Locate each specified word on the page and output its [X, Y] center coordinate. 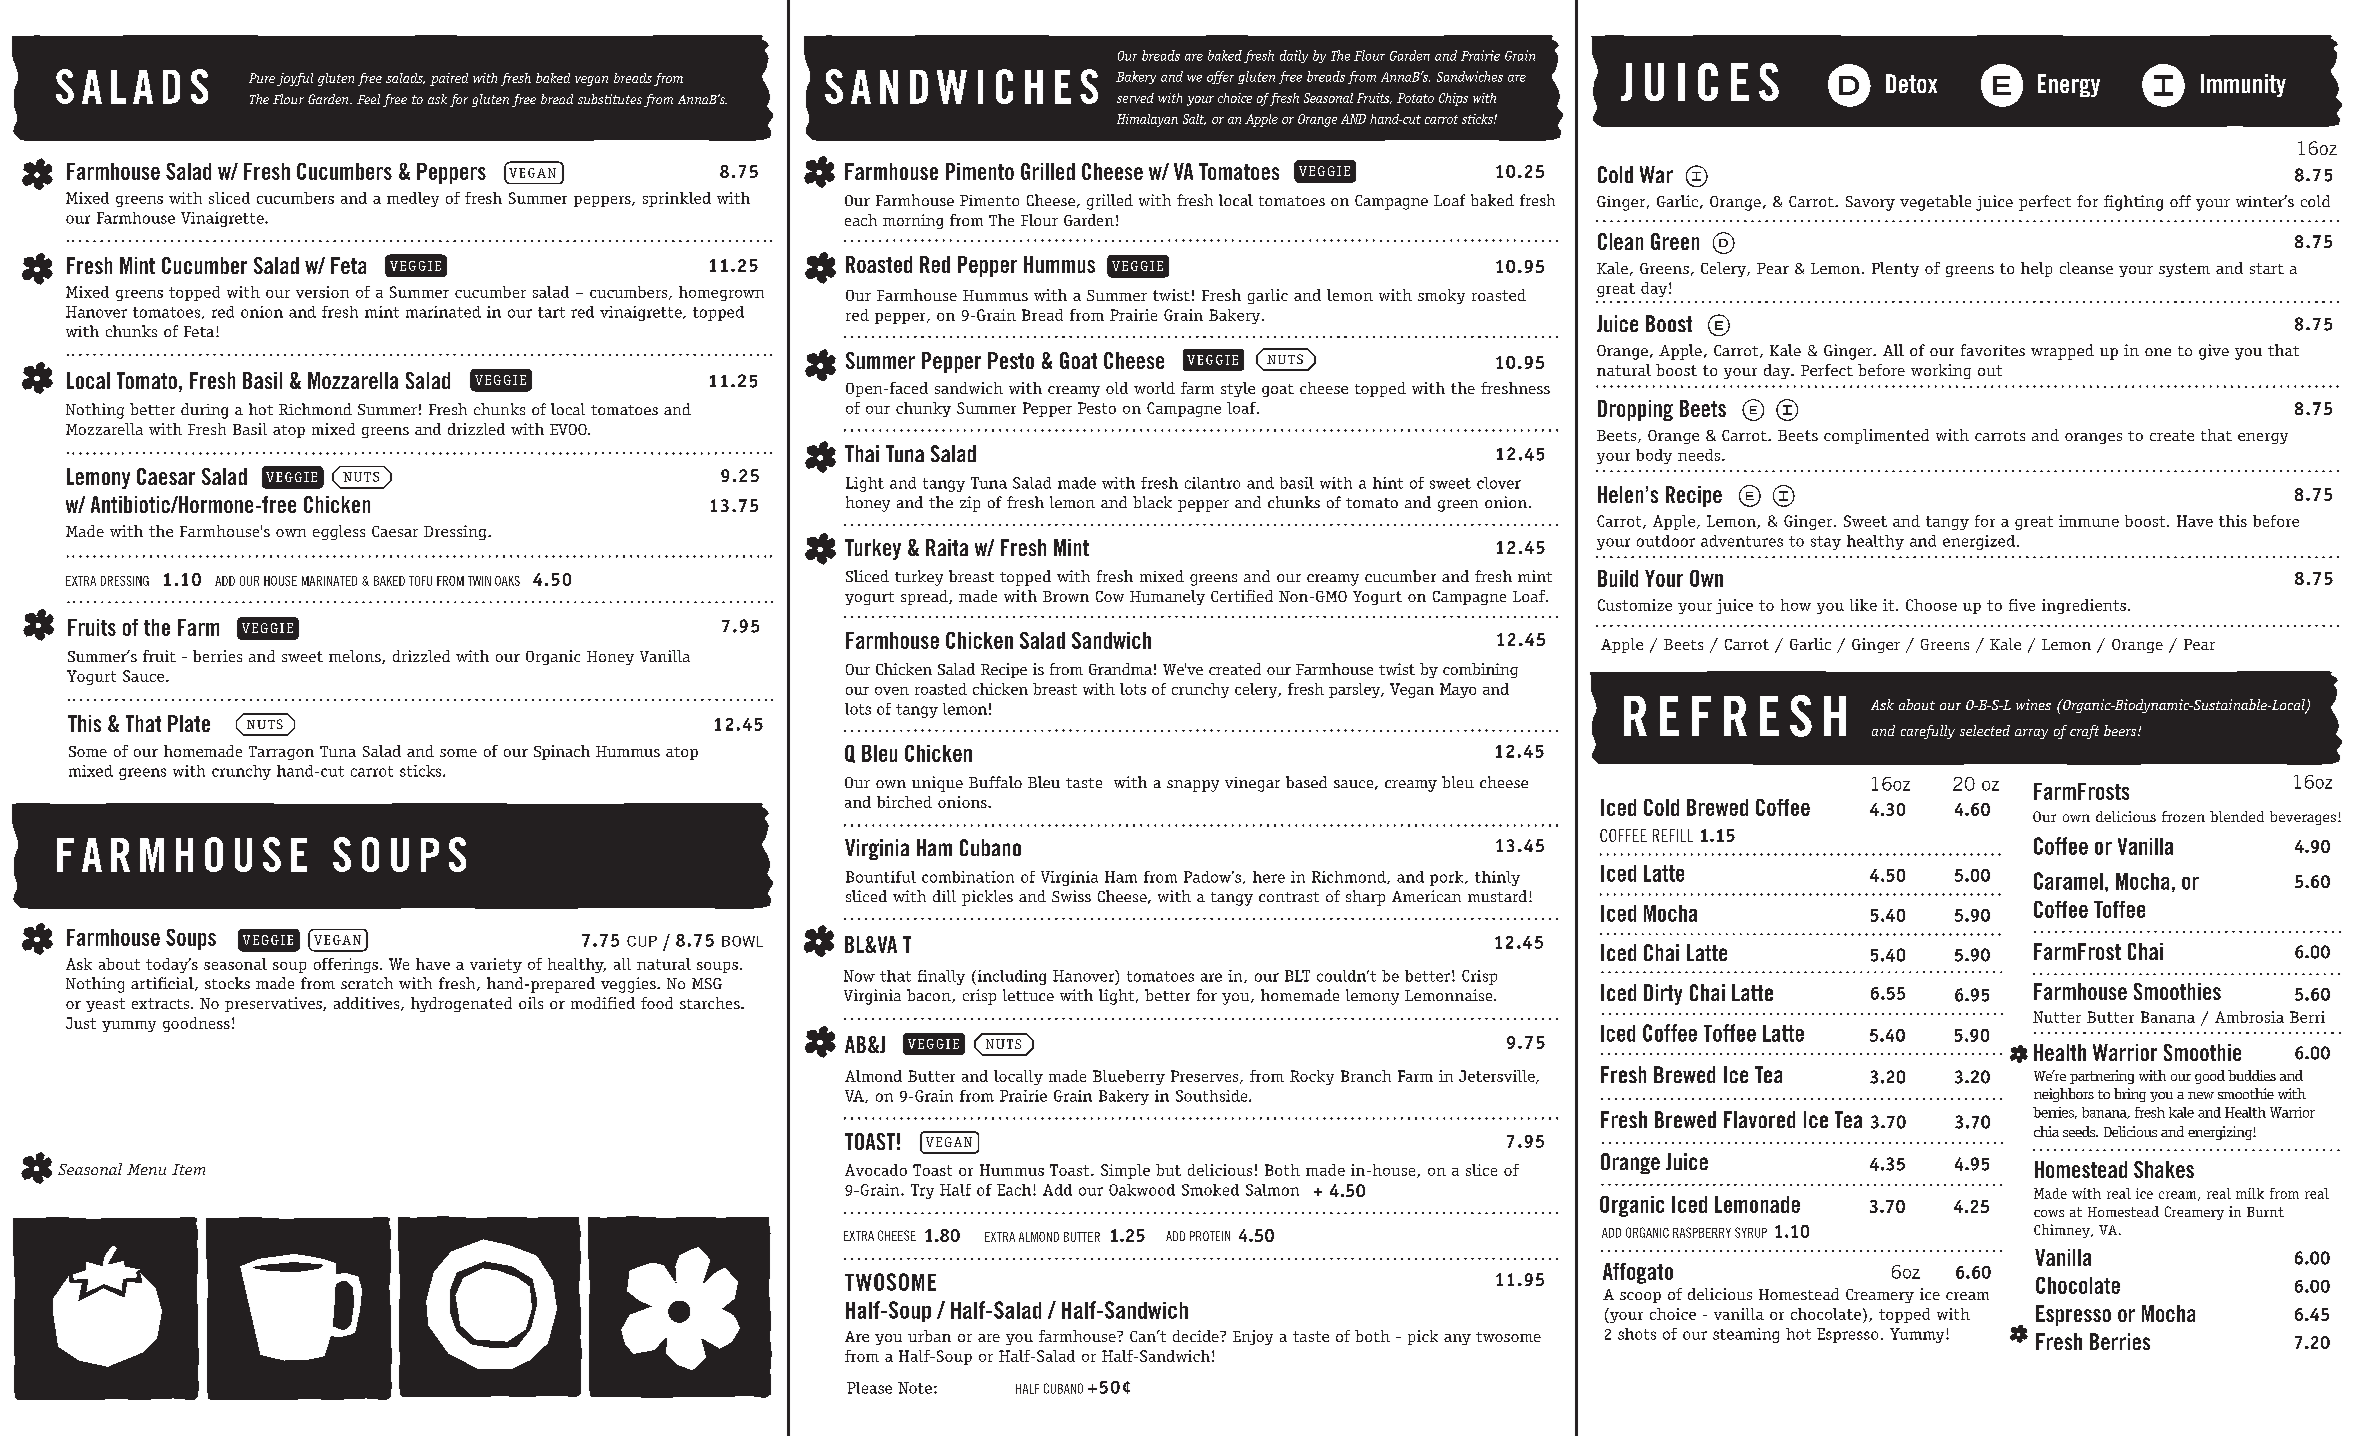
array [2031, 734]
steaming [1746, 1335]
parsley [1356, 690]
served [1135, 98]
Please [869, 1388]
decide [1197, 1336]
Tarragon [281, 753]
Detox [1911, 83]
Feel [368, 99]
